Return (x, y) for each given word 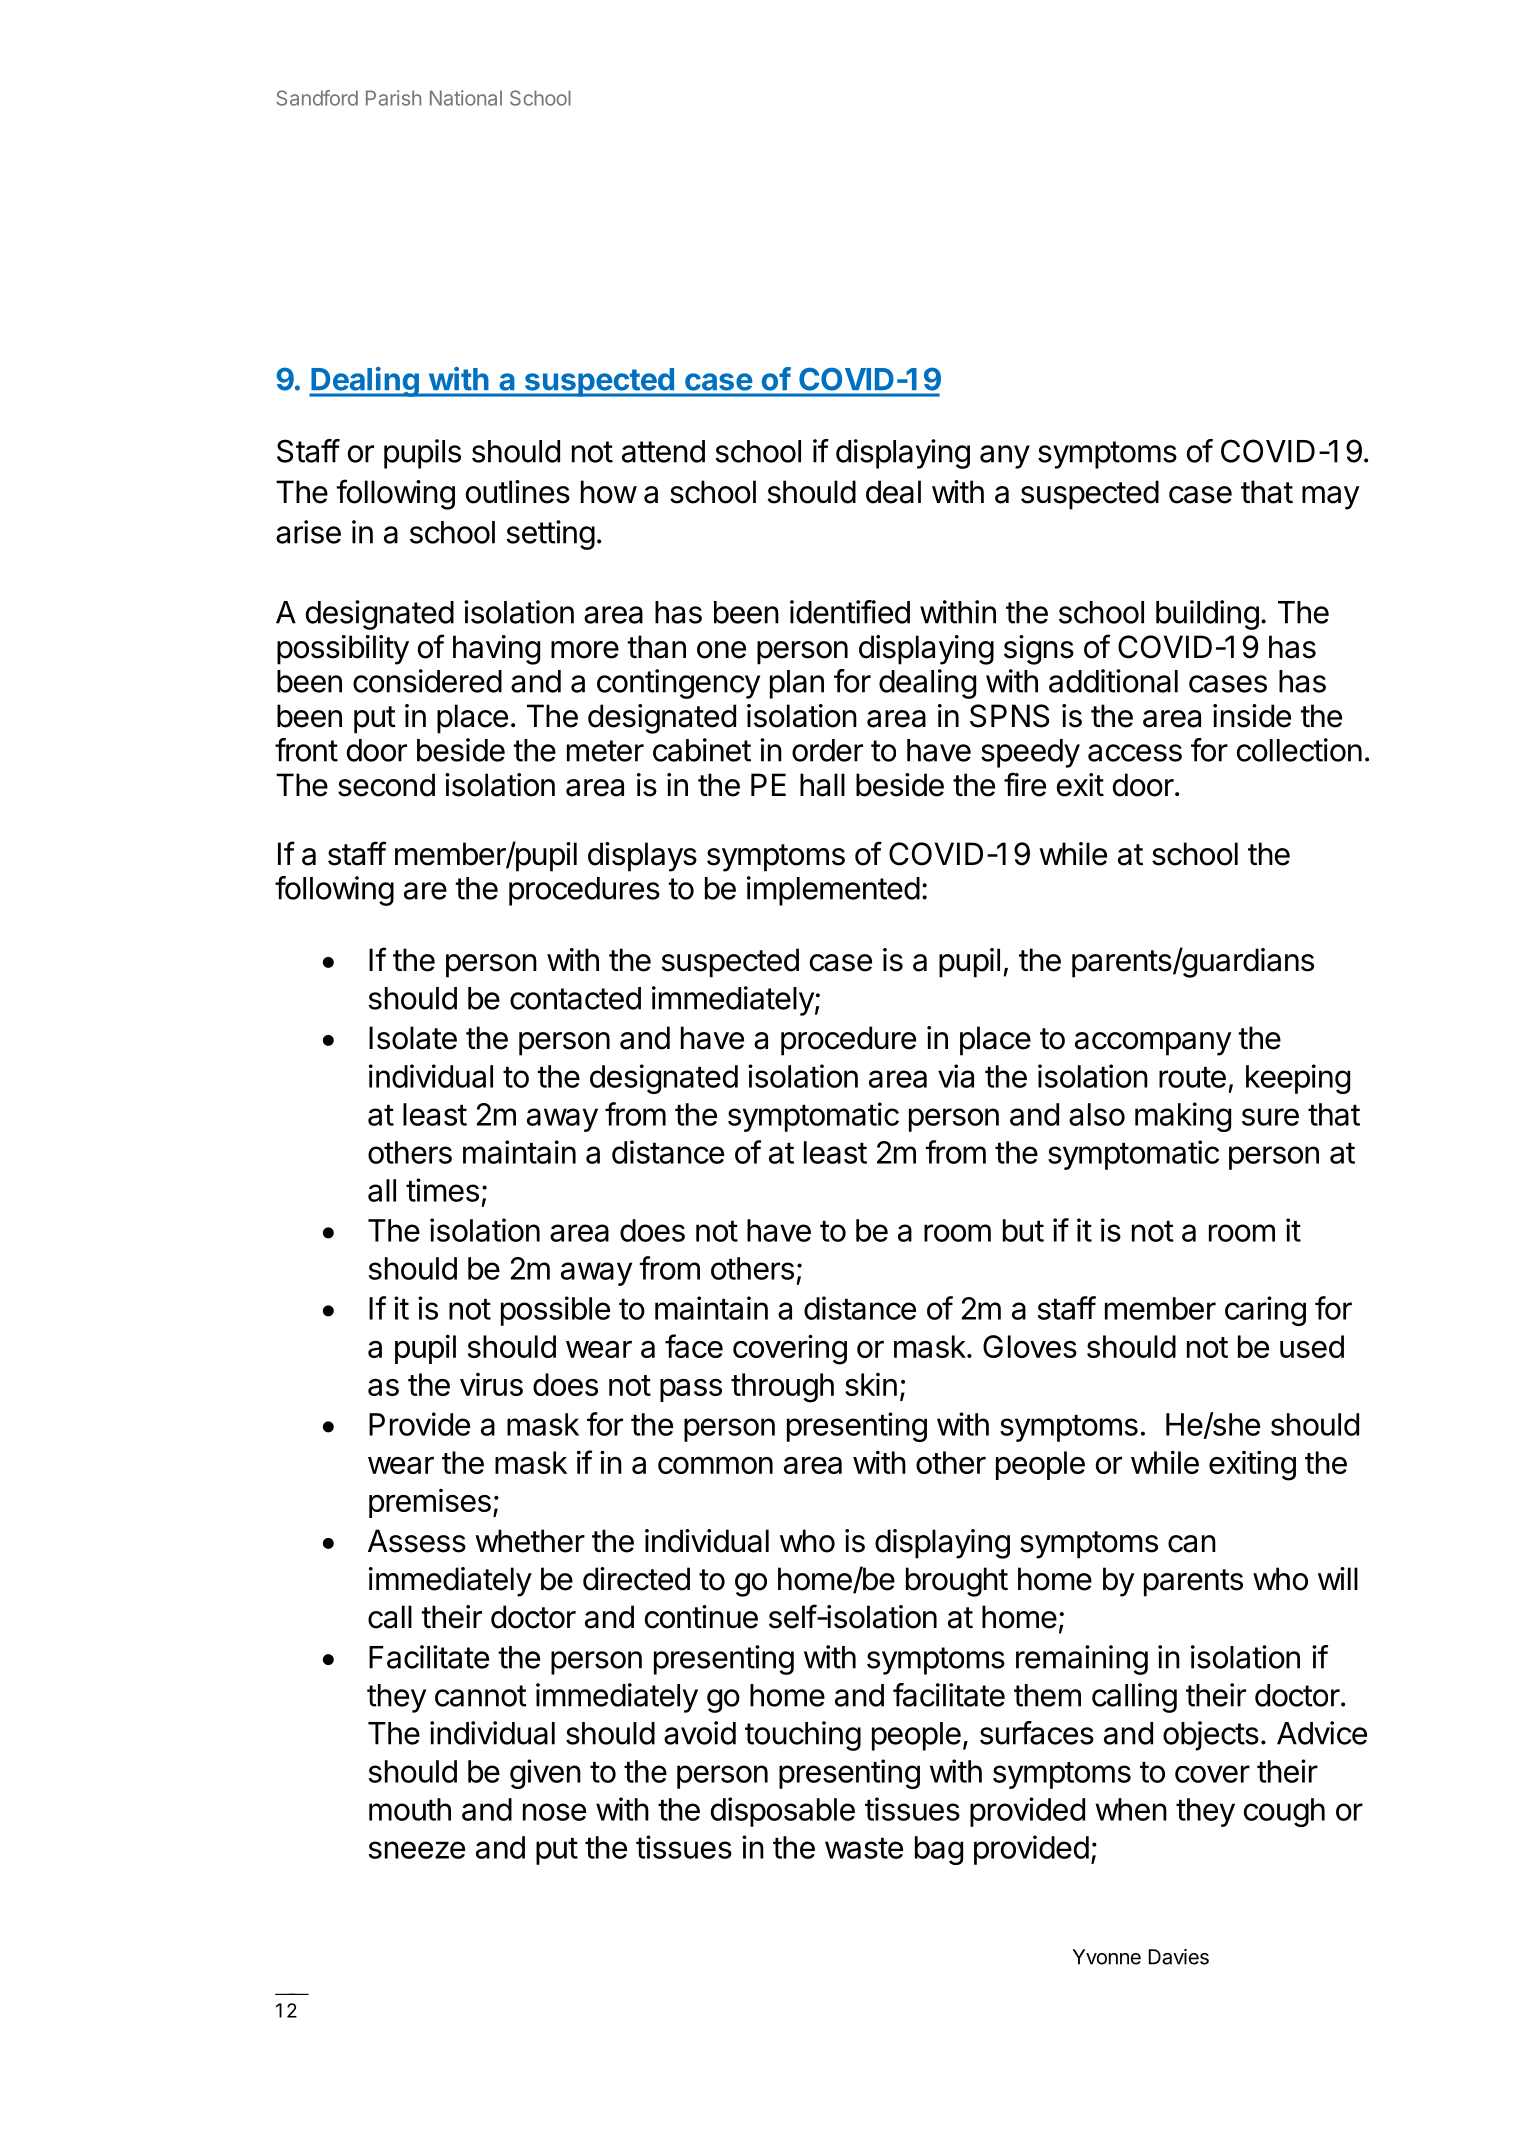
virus (491, 1384)
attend (663, 451)
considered (427, 681)
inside (1252, 716)
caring (1265, 1311)
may (1331, 498)
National (466, 98)
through (782, 1388)
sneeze (417, 1850)
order (827, 750)
